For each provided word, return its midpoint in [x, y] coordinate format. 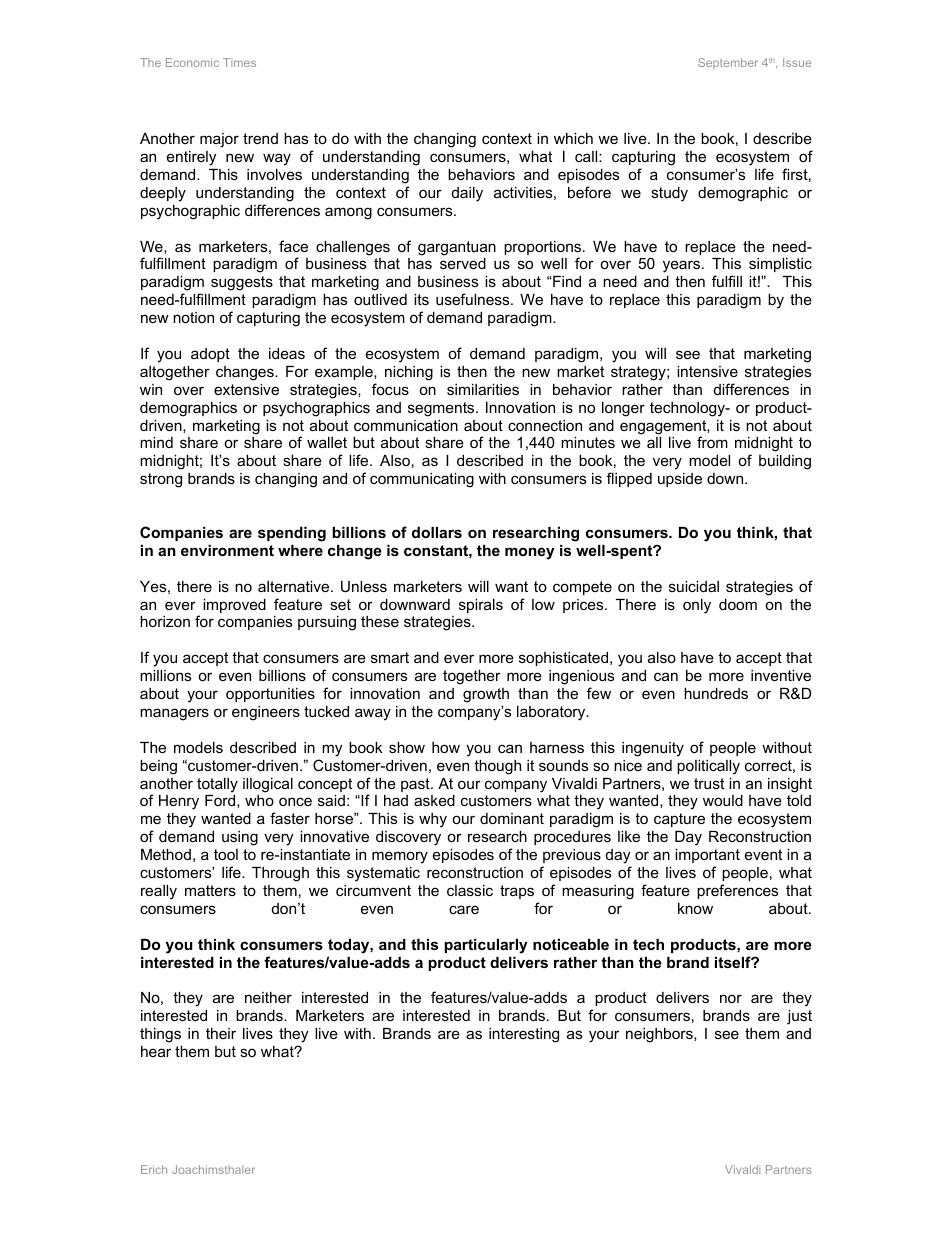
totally [217, 785]
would [723, 800]
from [712, 442]
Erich [154, 1169]
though [497, 767]
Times [239, 62]
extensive [246, 389]
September [728, 63]
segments [442, 409]
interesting [524, 1035]
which [573, 138]
